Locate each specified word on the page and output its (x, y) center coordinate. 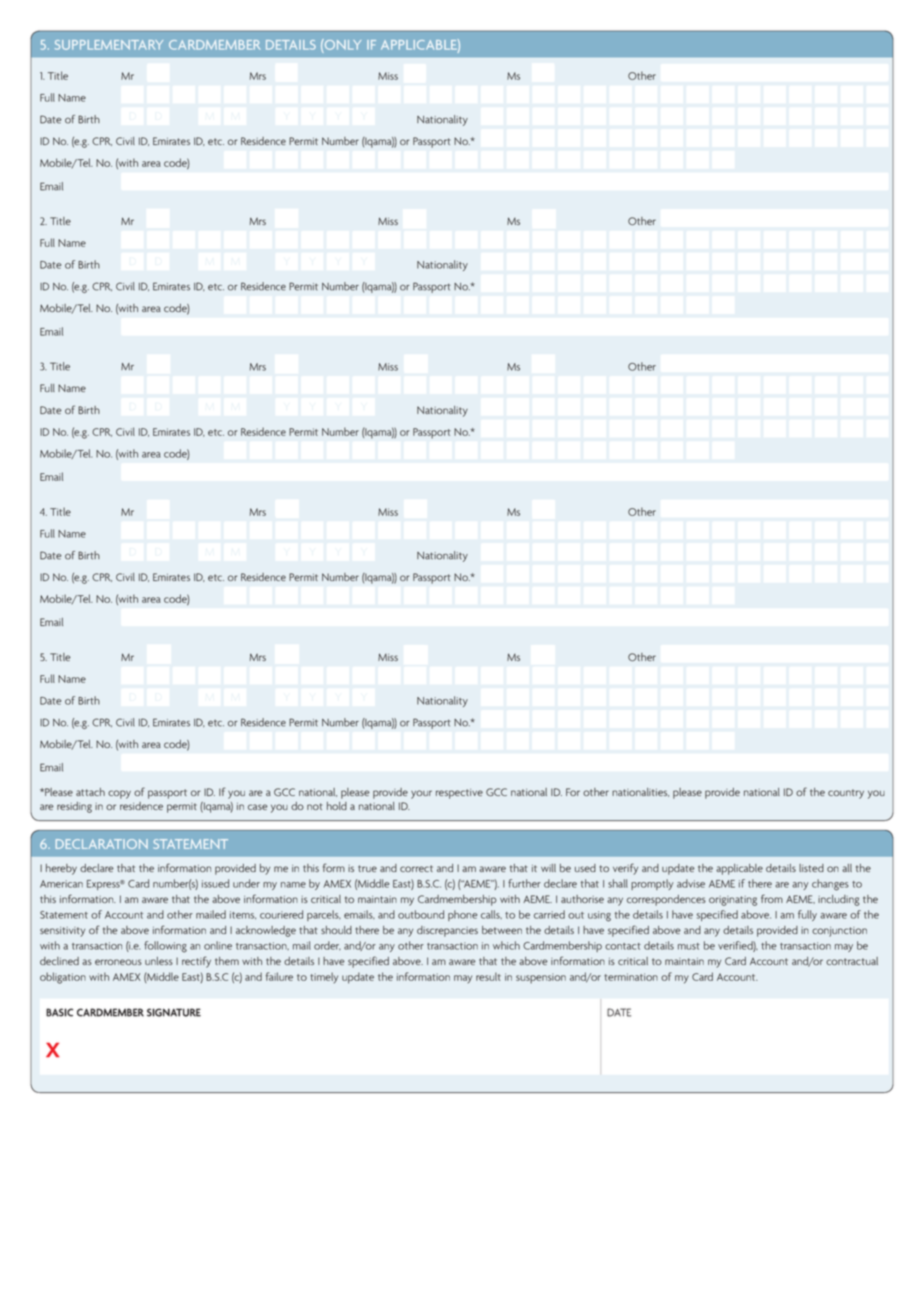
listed (811, 868)
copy (119, 794)
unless (159, 961)
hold (337, 806)
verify (625, 869)
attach (90, 792)
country (846, 794)
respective (459, 793)
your (421, 794)
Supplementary (109, 45)
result (488, 976)
